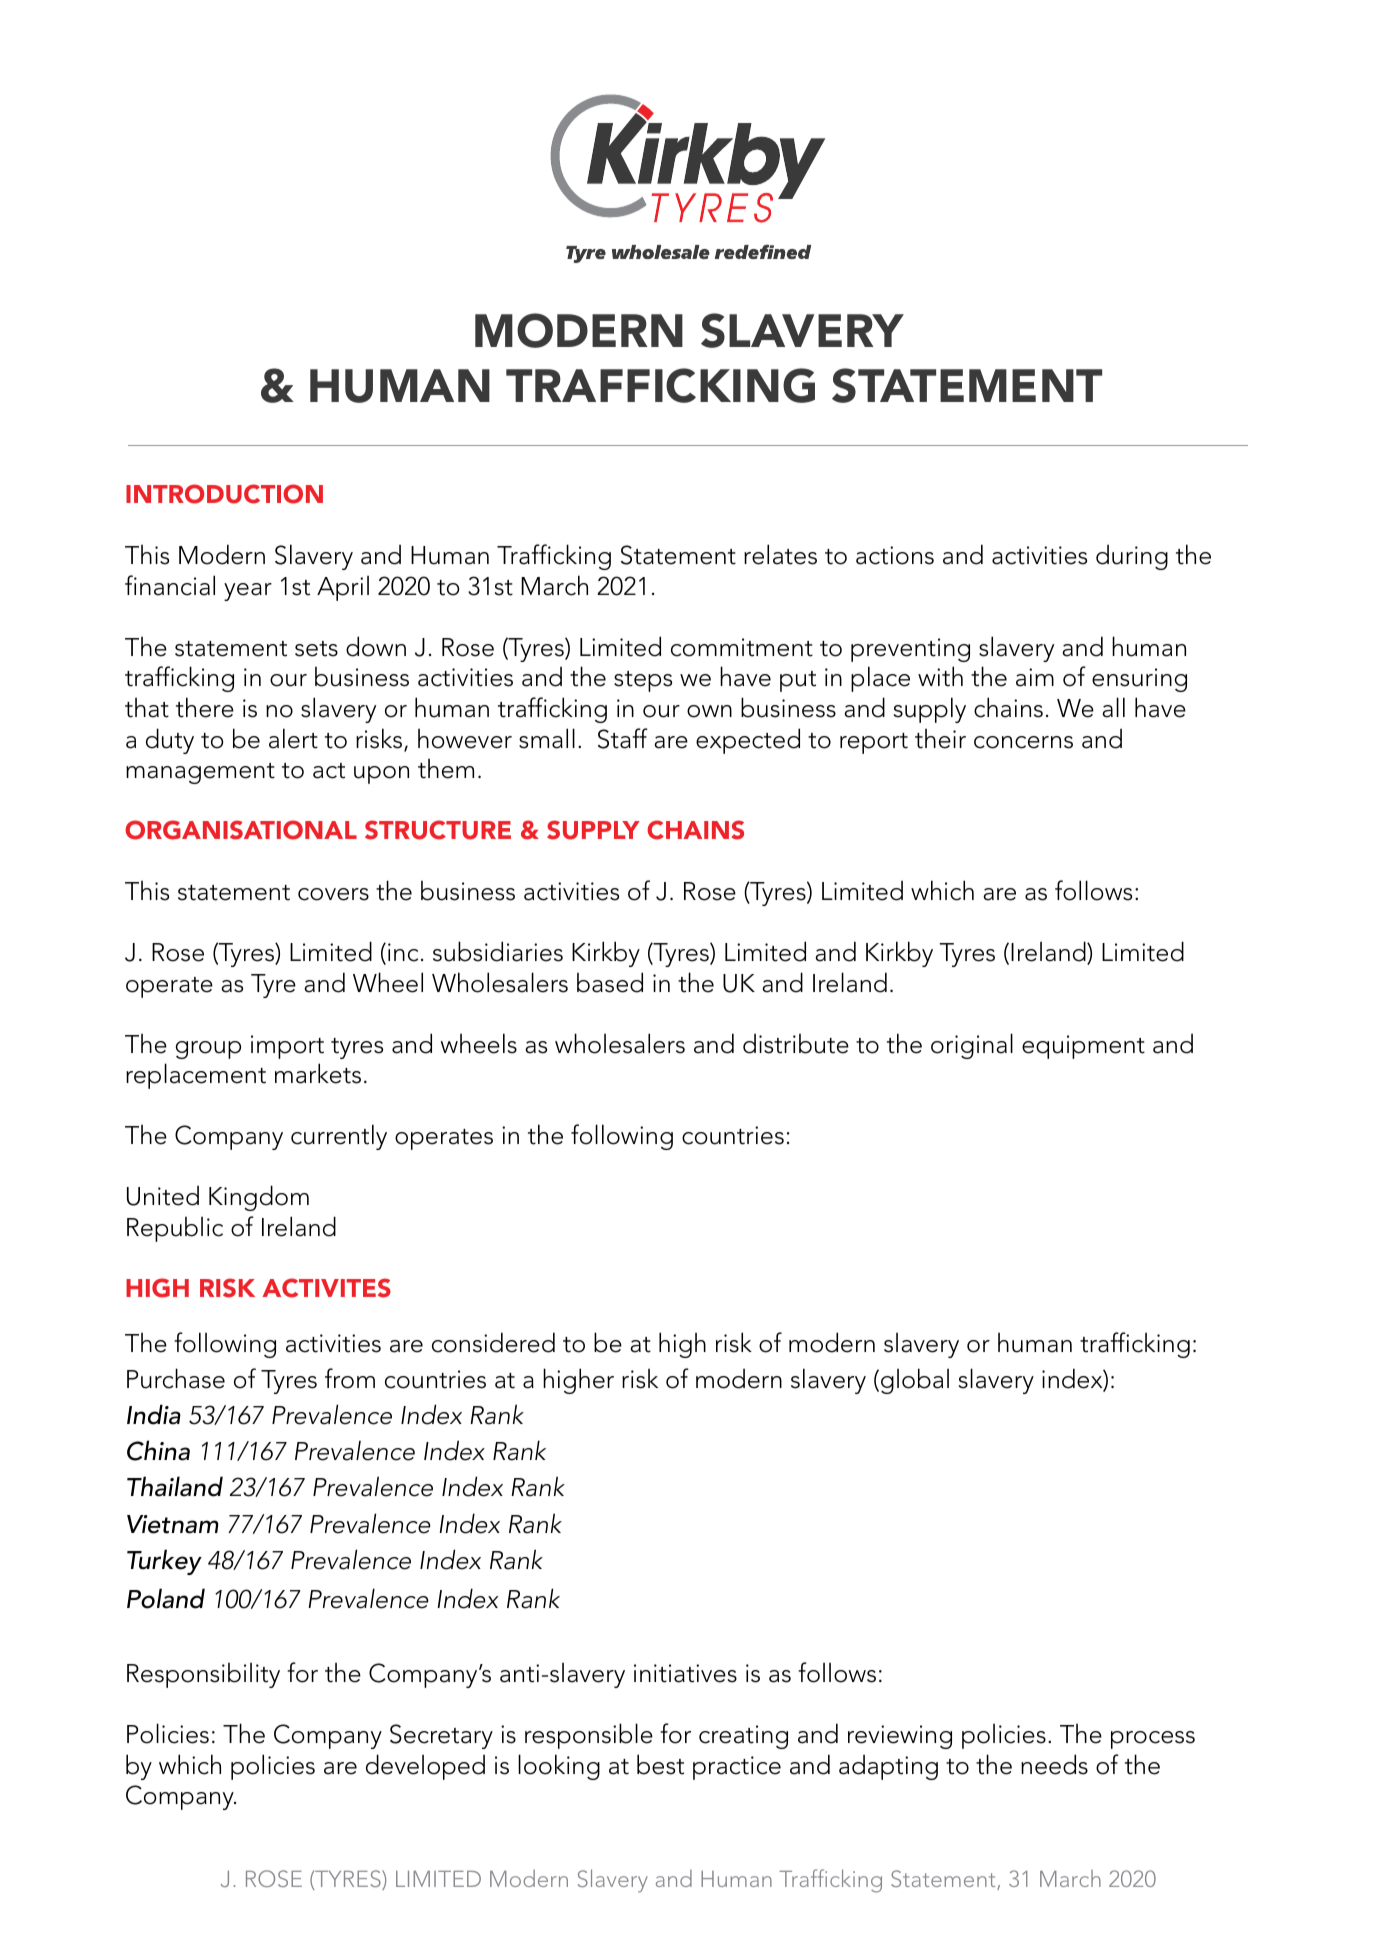 Image resolution: width=1376 pixels, height=1946 pixels. I want to click on during, so click(1132, 557).
